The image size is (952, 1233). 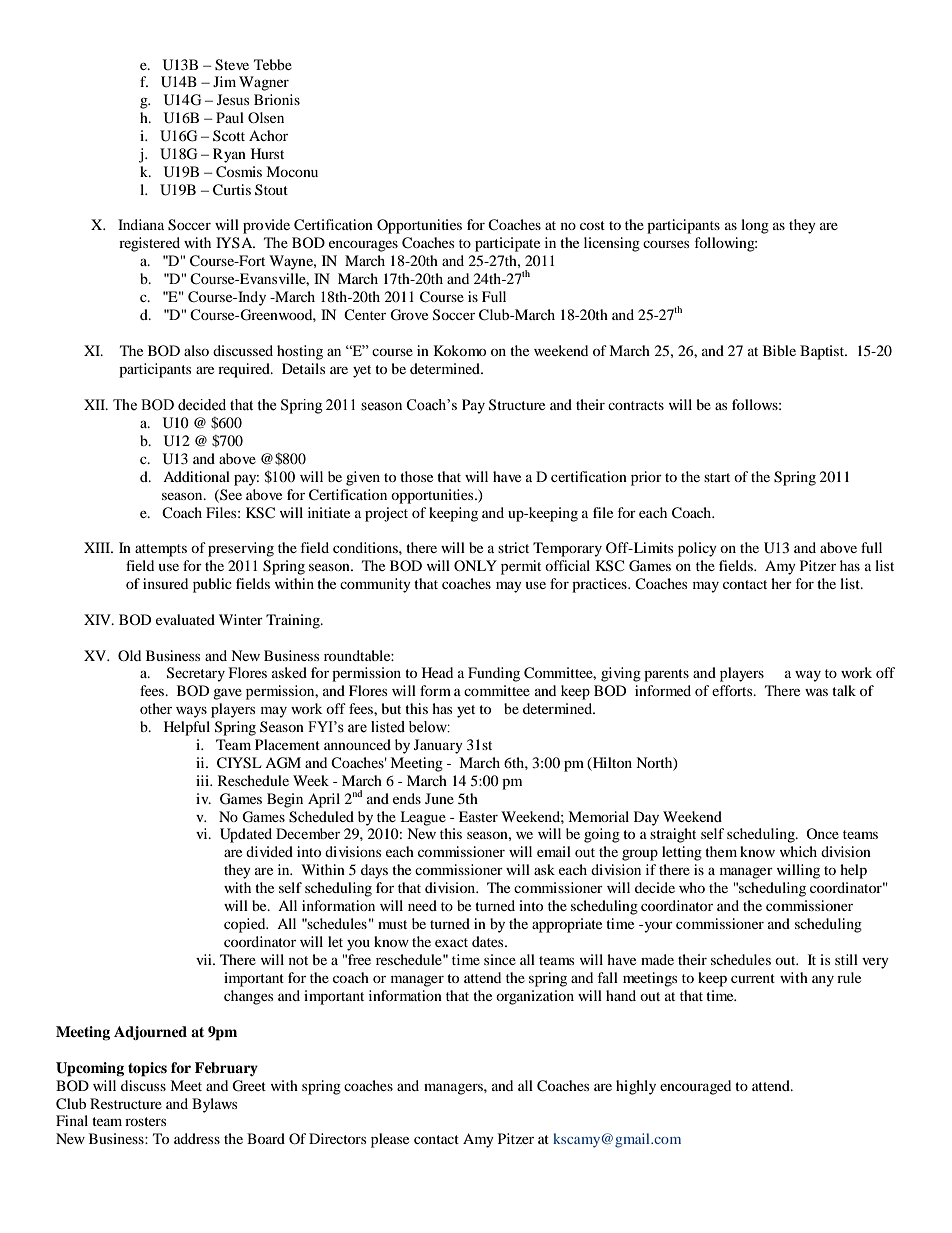 What do you see at coordinates (409, 315) in the document?
I see `Grove` at bounding box center [409, 315].
